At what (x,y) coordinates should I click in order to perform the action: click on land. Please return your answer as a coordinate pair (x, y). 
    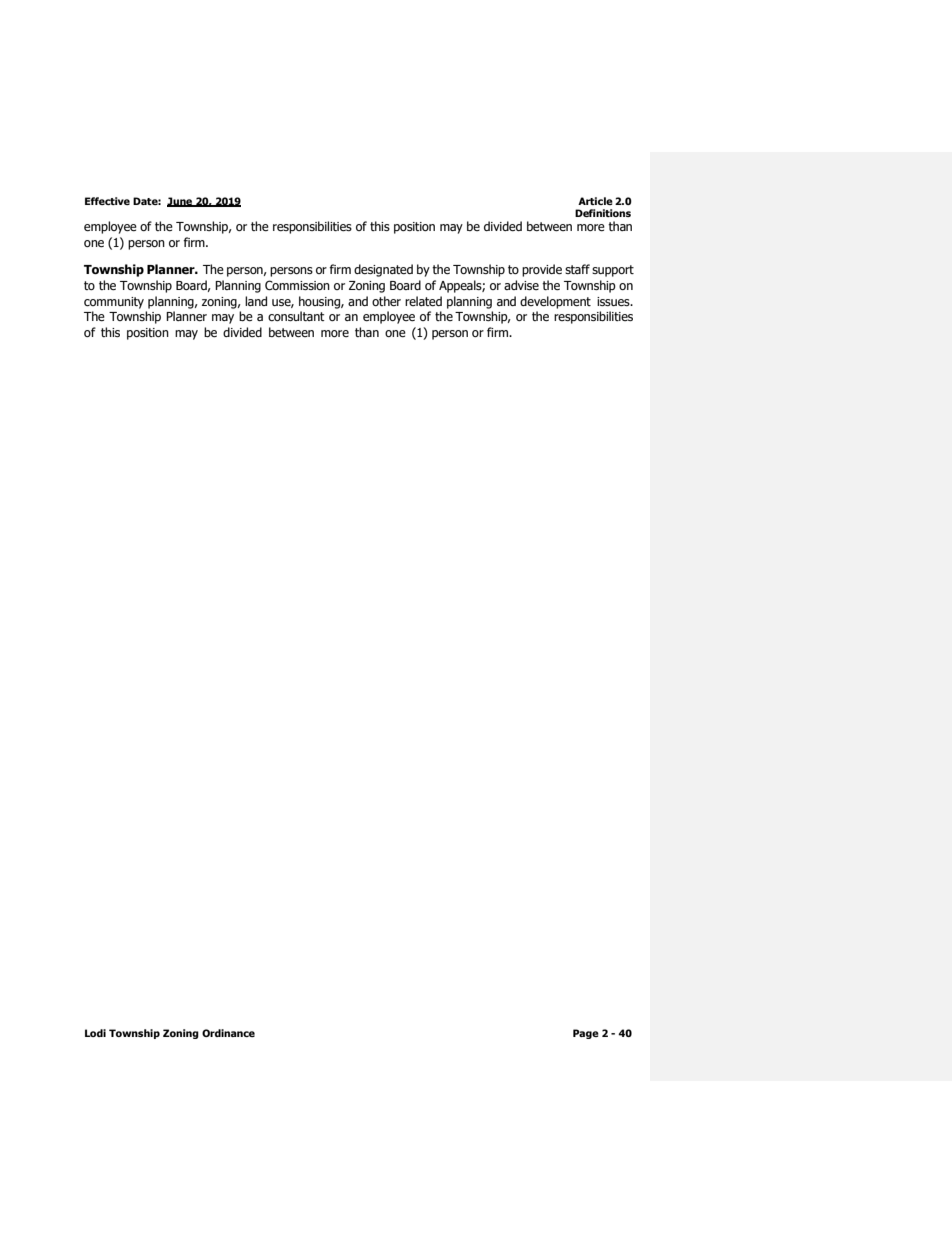
    Looking at the image, I should click on (256, 301).
